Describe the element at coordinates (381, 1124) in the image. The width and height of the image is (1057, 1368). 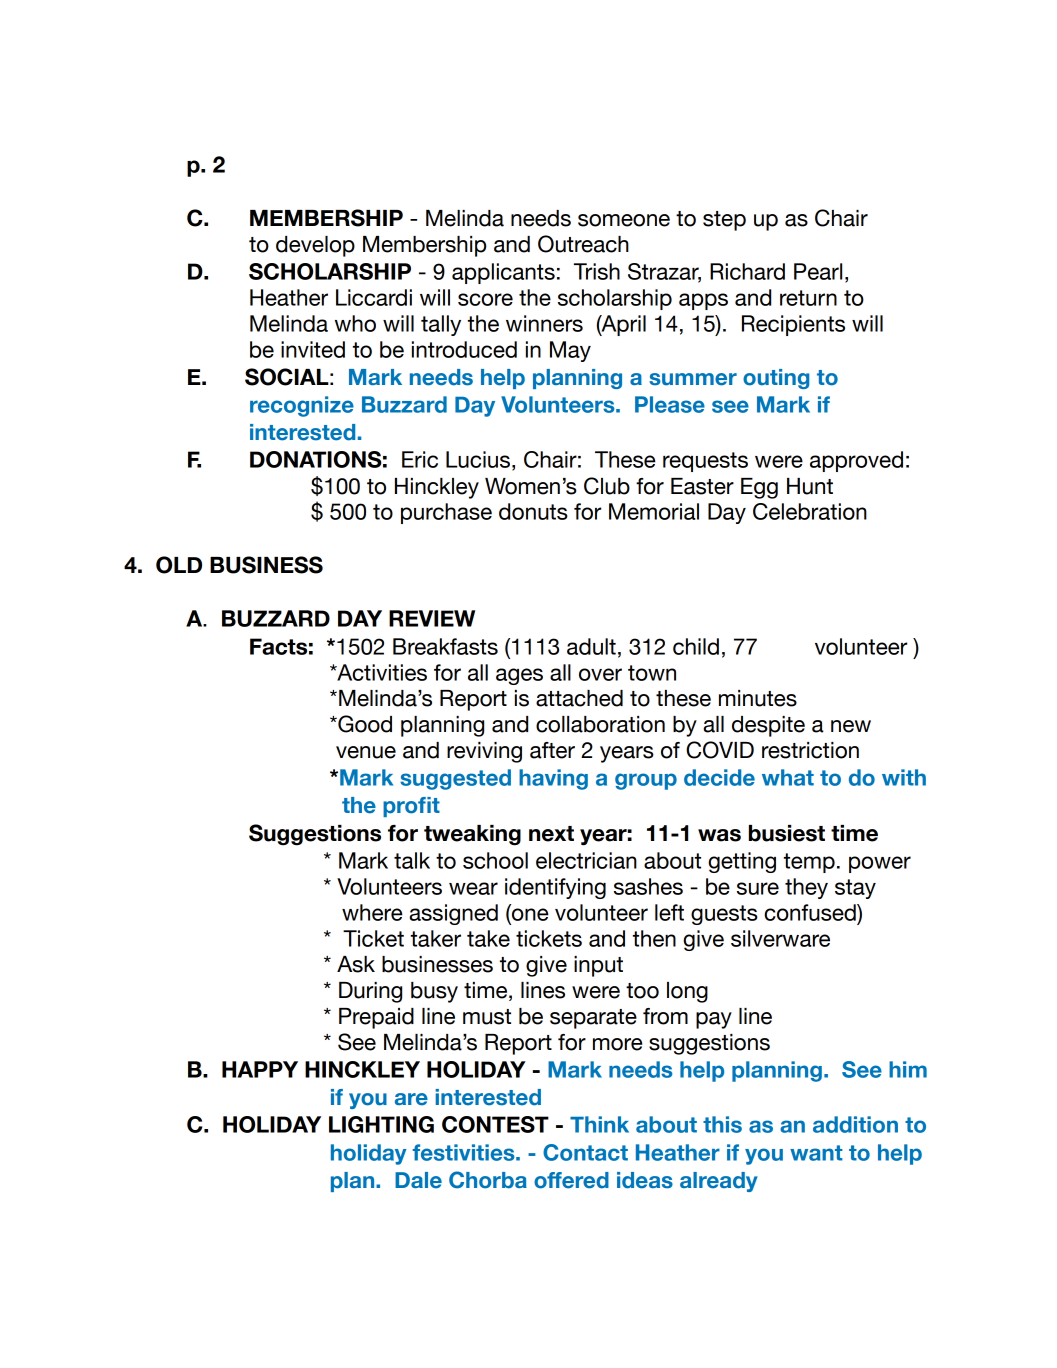
I see `LIGHTING` at that location.
